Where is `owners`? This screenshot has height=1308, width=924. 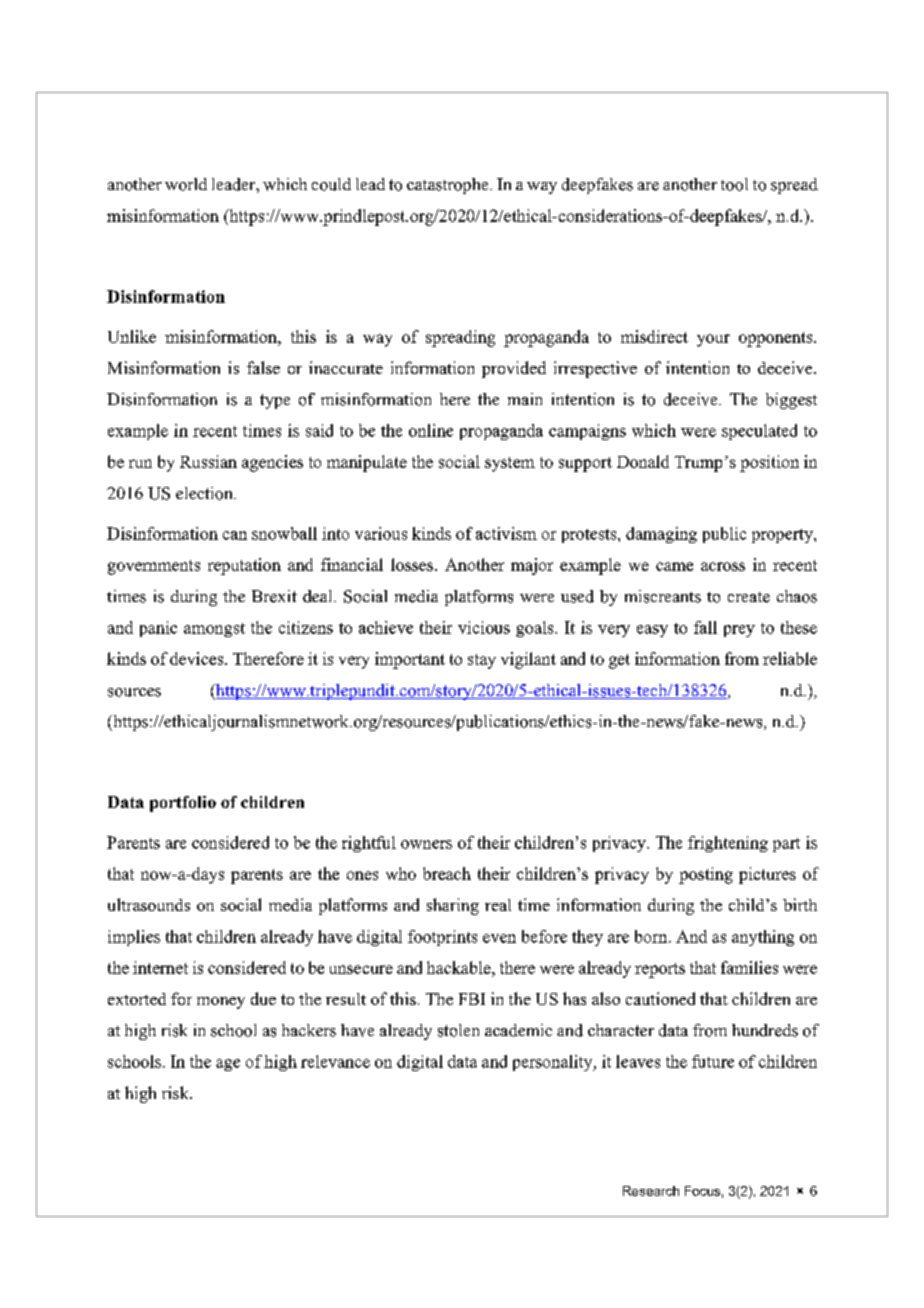 owners is located at coordinates (426, 844).
